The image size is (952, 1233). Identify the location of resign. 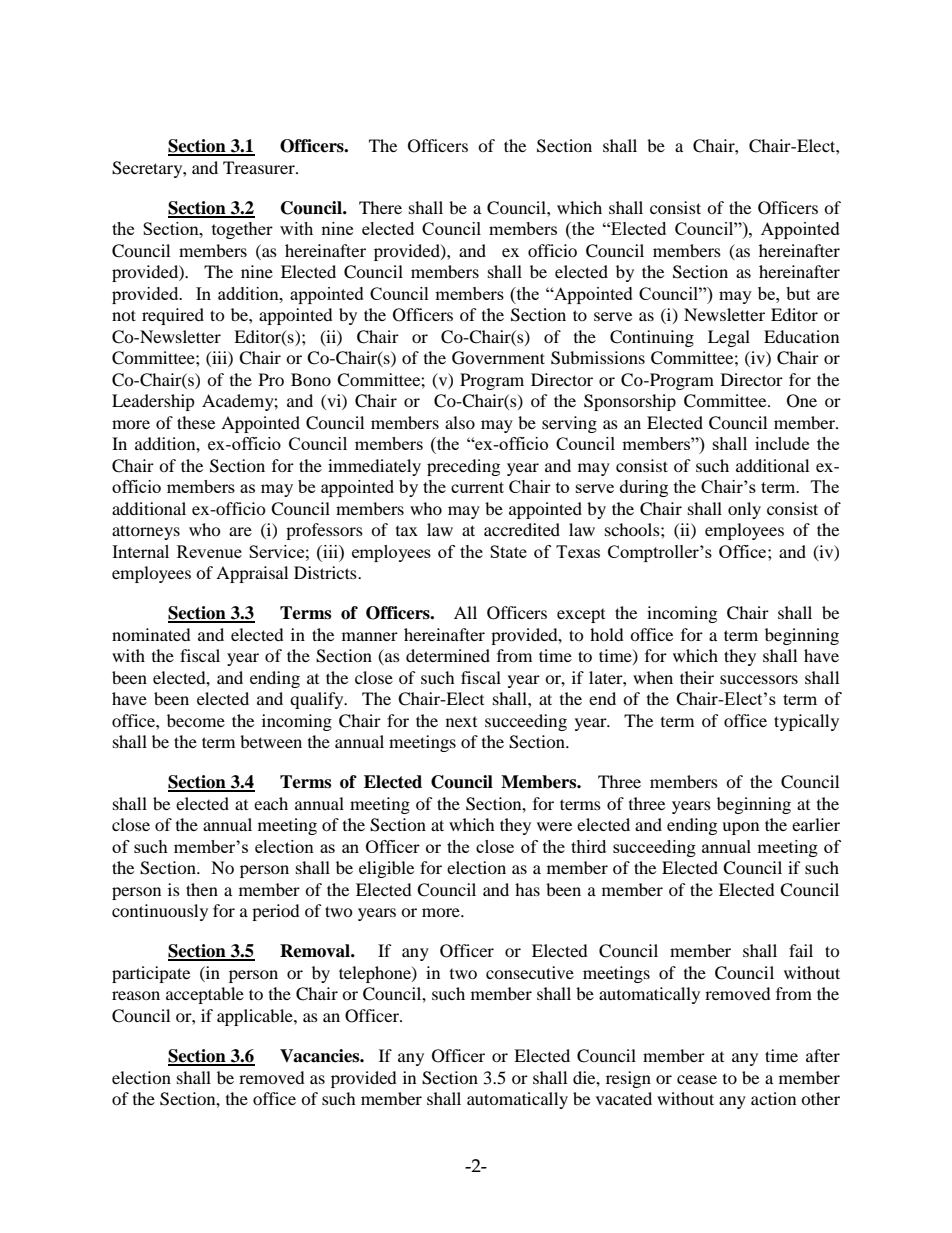
(628, 1079).
